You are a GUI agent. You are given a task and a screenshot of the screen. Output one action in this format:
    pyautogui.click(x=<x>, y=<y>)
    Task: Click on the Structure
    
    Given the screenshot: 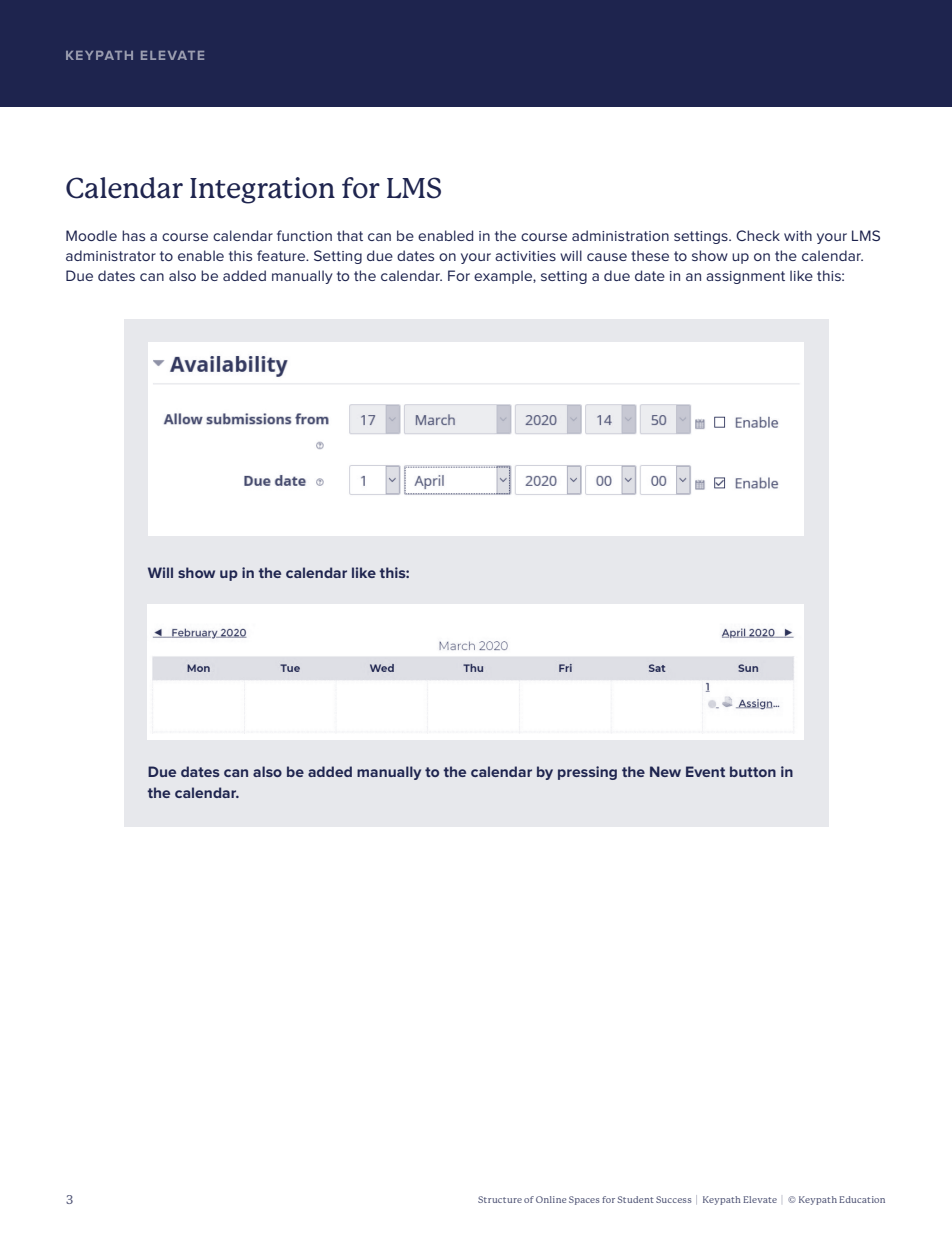 What is the action you would take?
    pyautogui.click(x=500, y=1199)
